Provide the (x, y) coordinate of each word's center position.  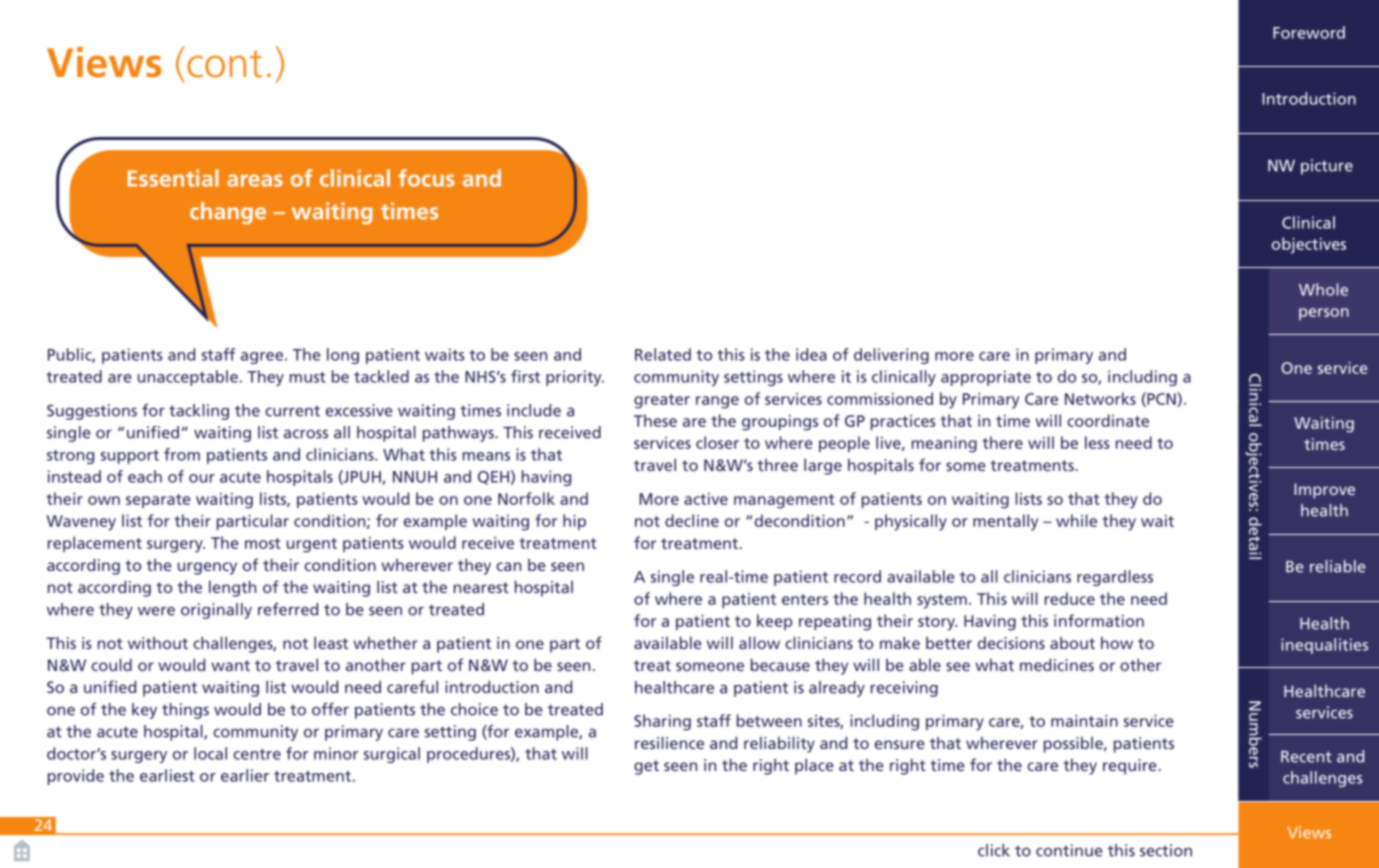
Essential (173, 178)
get (646, 767)
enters (805, 599)
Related (663, 354)
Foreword (1309, 32)
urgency (207, 568)
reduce (1070, 598)
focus (426, 178)
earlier (245, 775)
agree (262, 358)
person (1324, 314)
